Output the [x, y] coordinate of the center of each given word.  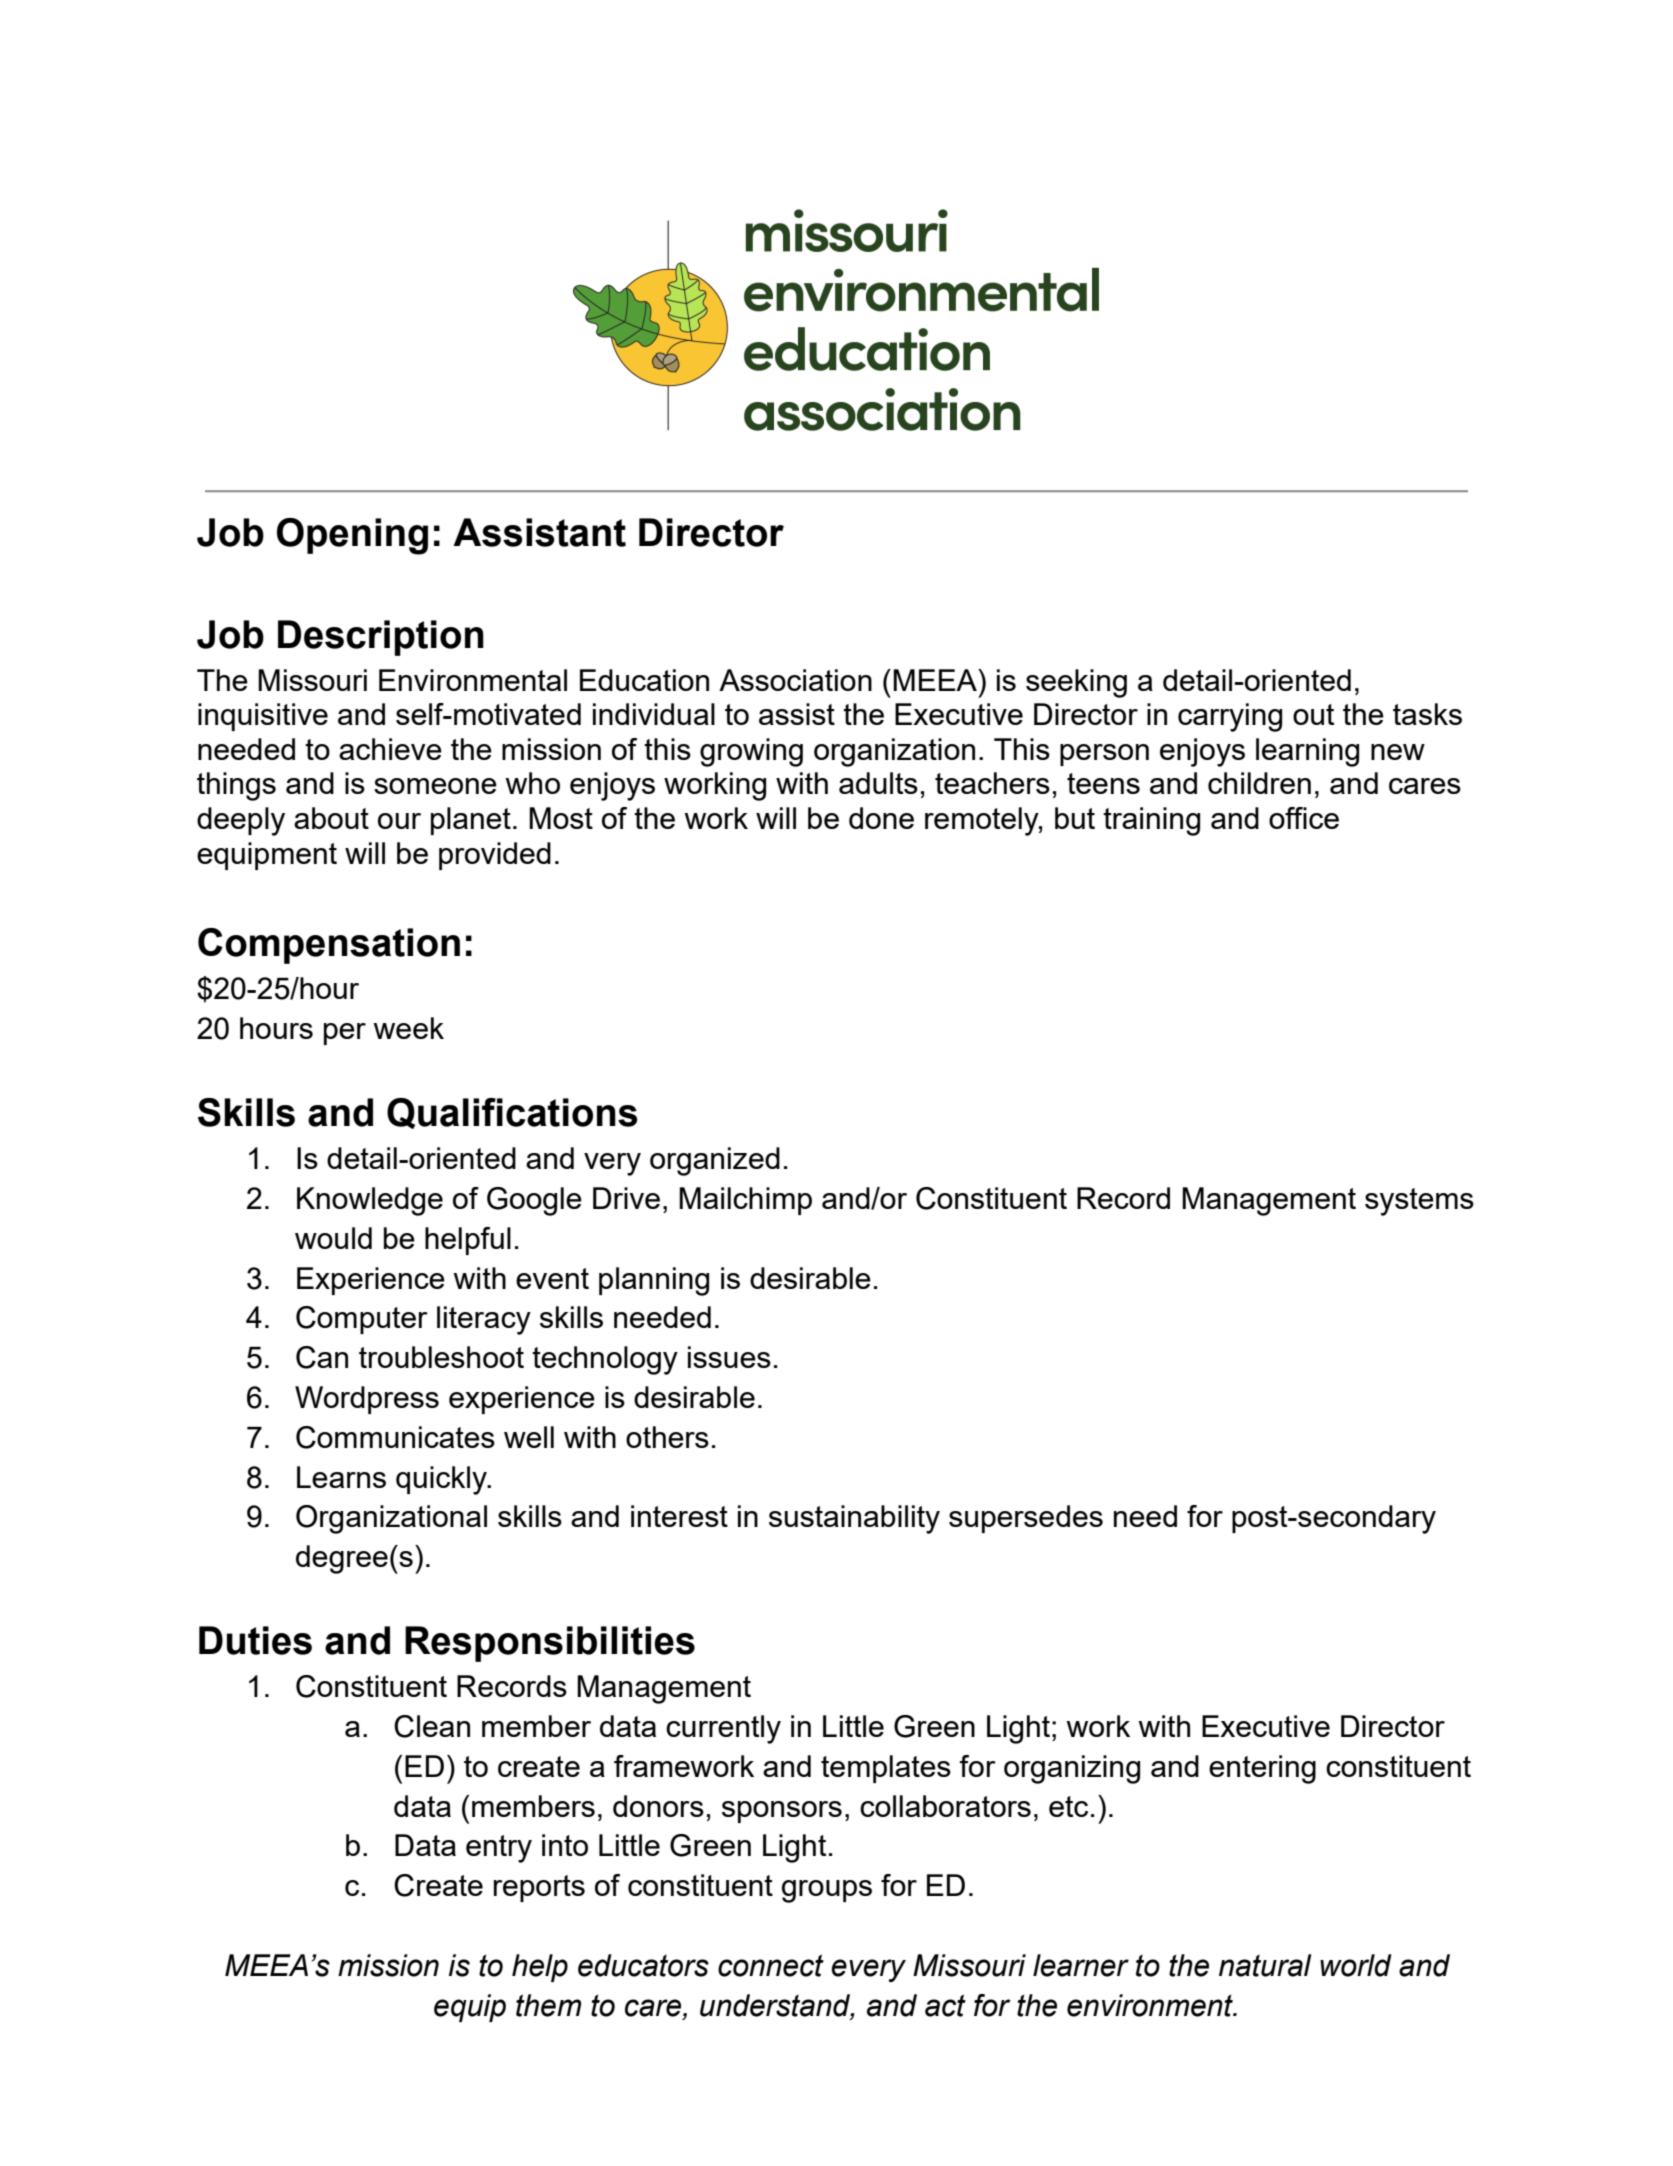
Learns [341, 1477]
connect [771, 1965]
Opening [352, 536]
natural [1265, 1965]
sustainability [854, 1519]
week [408, 1028]
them [549, 2005]
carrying [1230, 717]
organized [715, 1161]
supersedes [1026, 1519]
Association [795, 680]
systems [1419, 1202]
